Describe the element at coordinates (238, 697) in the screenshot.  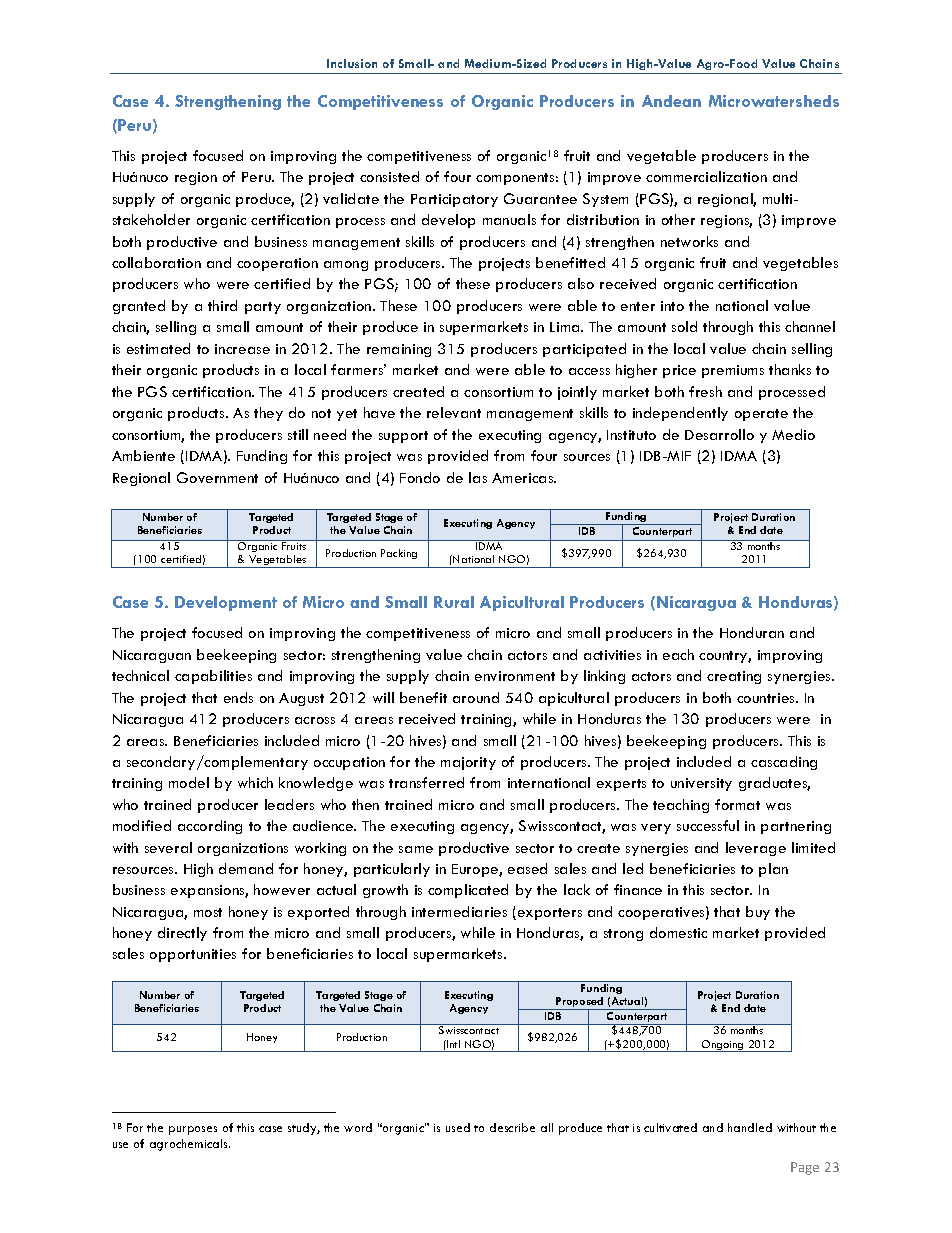
I see `ends` at that location.
